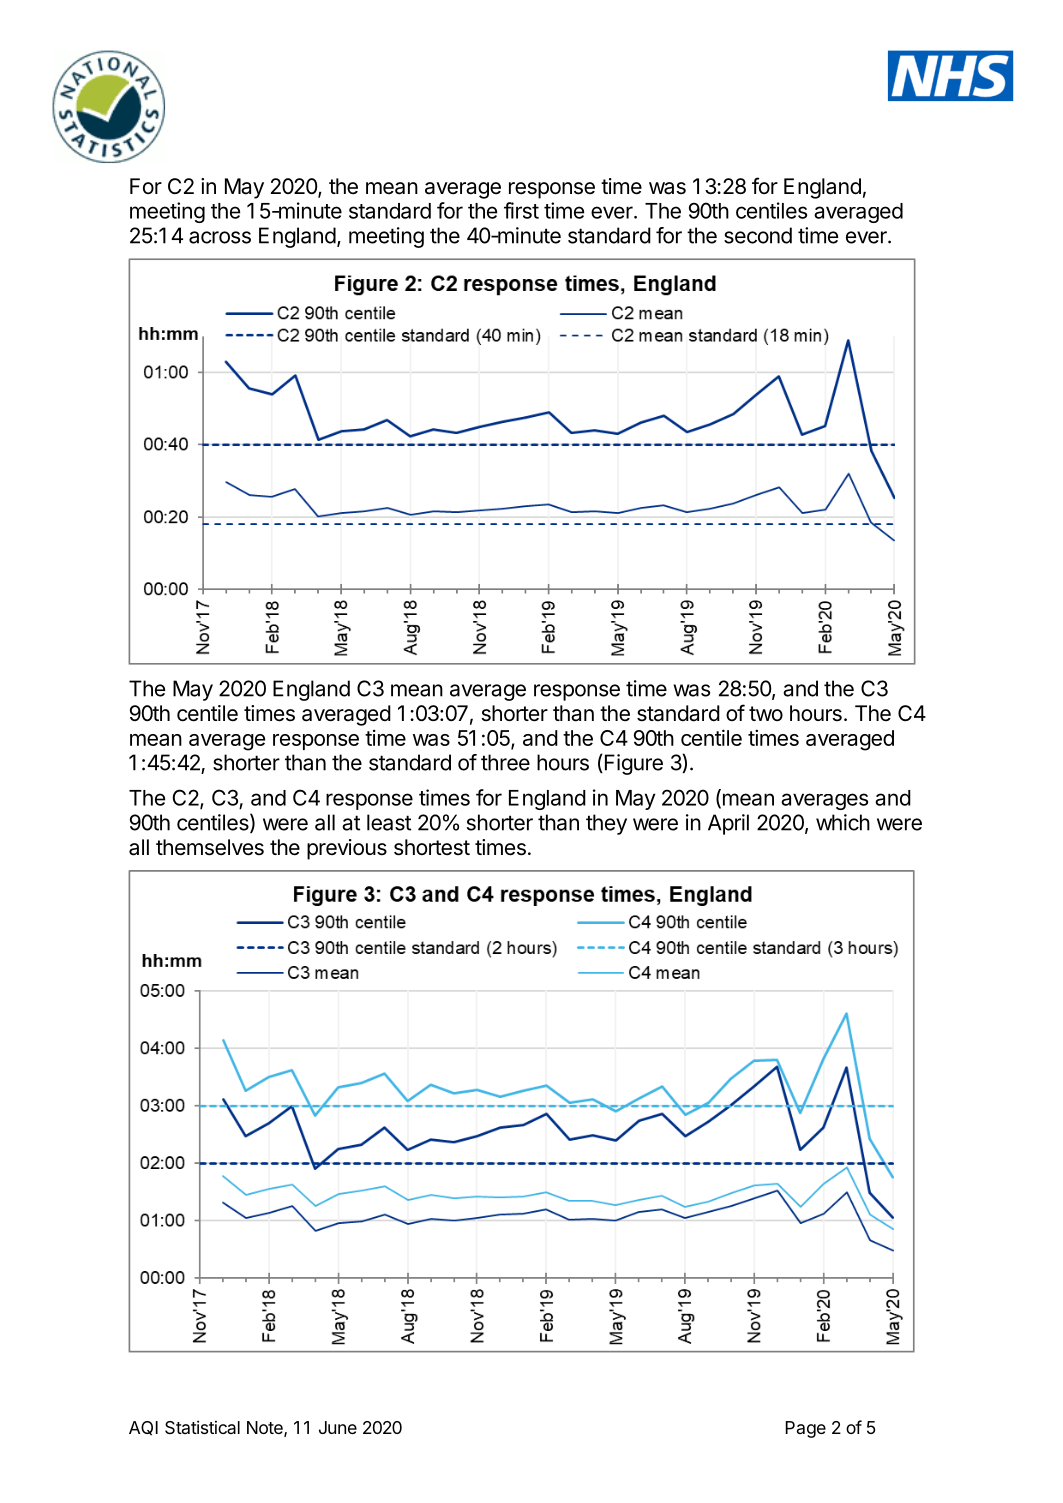 The height and width of the page is (1503, 1063). I want to click on least, so click(389, 822).
